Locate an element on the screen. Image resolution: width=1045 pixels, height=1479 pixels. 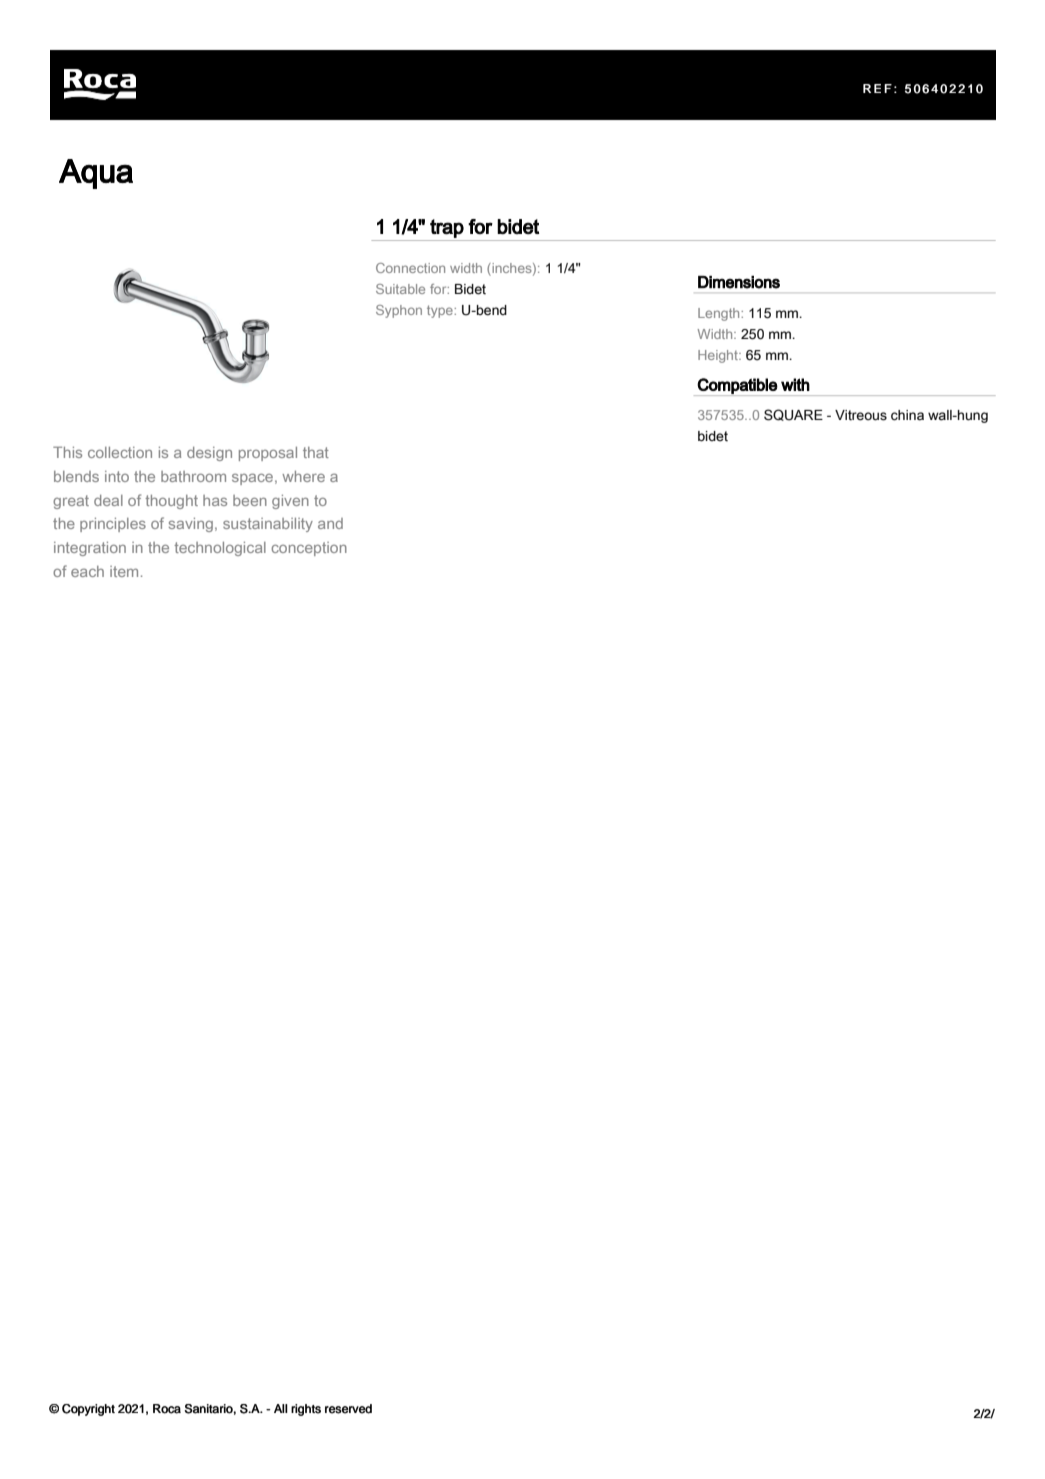
Vitreous is located at coordinates (861, 415).
